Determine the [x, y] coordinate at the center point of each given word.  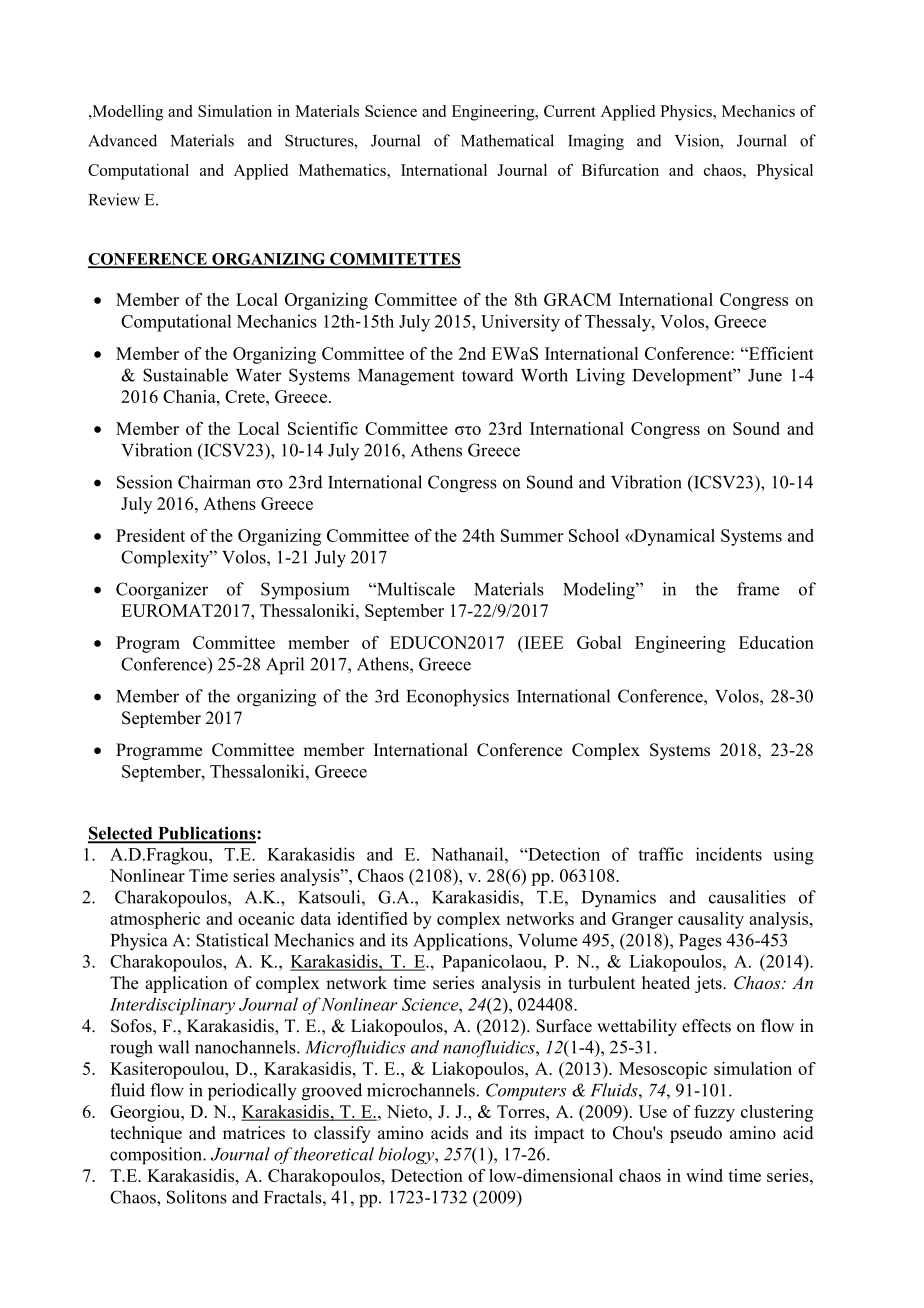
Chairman [214, 482]
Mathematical [507, 140]
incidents [729, 854]
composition [157, 1156]
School [594, 535]
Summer [532, 535]
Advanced [122, 140]
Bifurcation [620, 170]
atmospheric [155, 920]
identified [372, 918]
